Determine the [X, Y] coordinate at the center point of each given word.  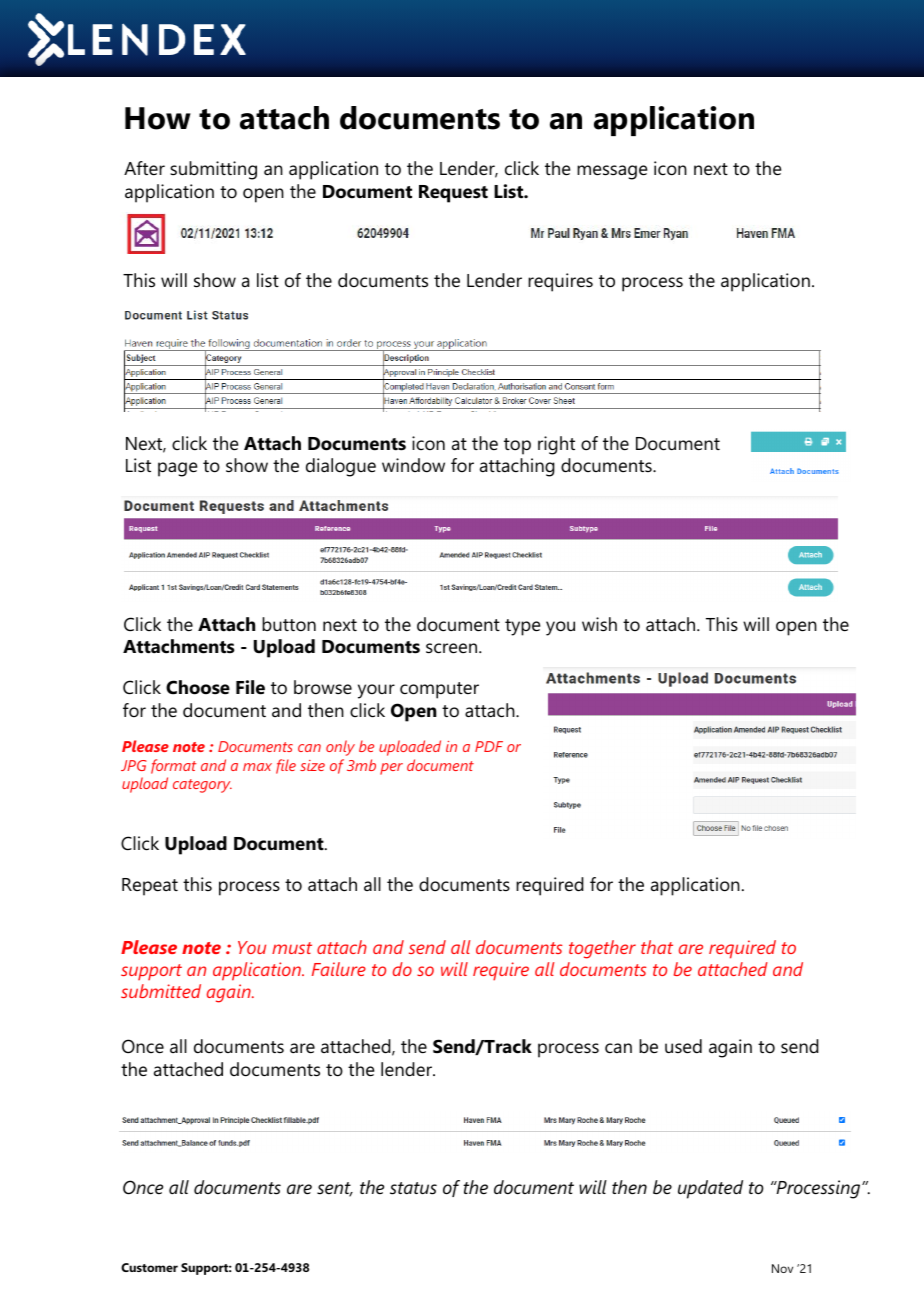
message [612, 172]
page [177, 469]
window [413, 465]
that [657, 947]
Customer [149, 1267]
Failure [339, 969]
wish [599, 624]
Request [453, 194]
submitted [161, 991]
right [556, 445]
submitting [213, 170]
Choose [198, 687]
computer [439, 690]
